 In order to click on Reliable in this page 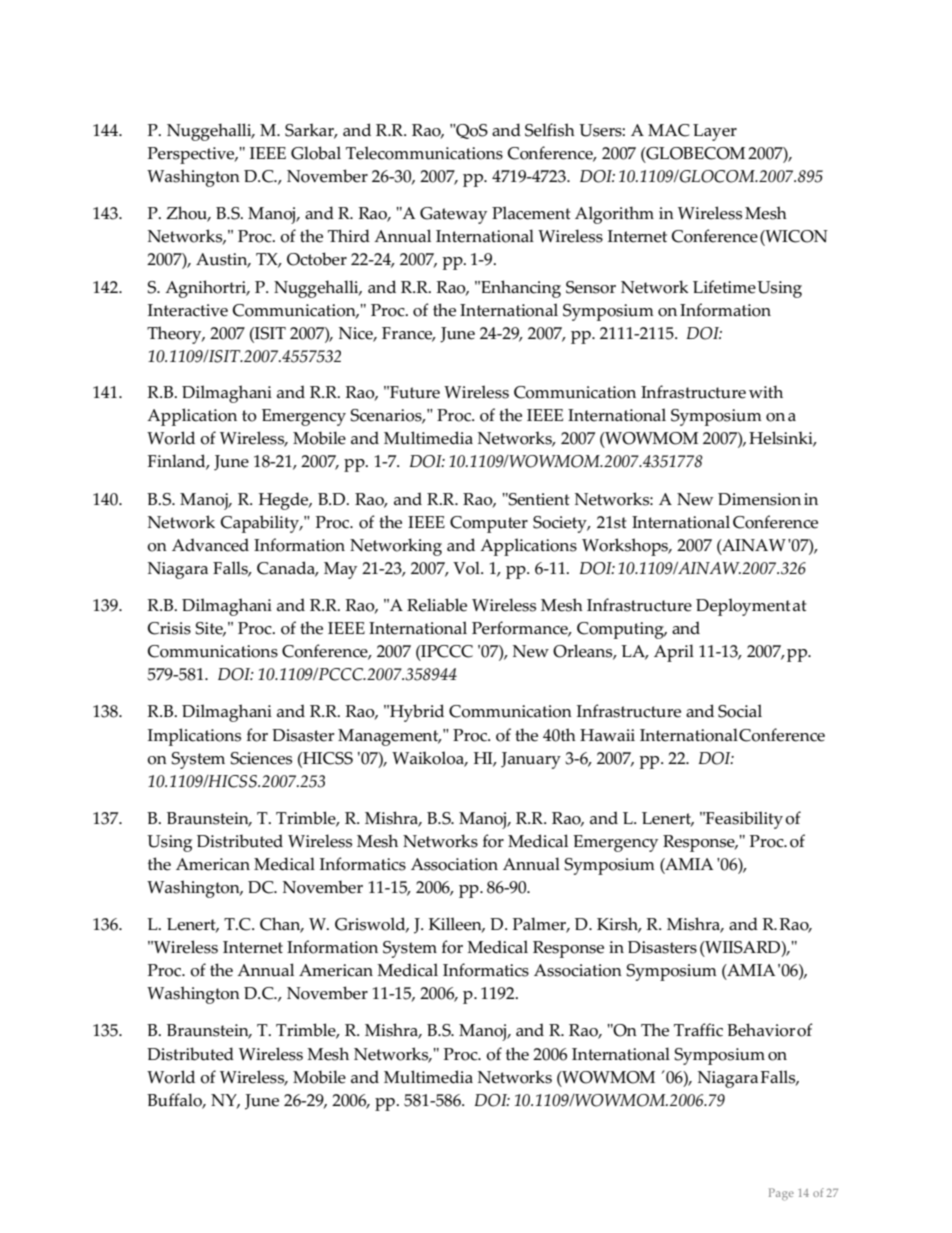, I will do `click(437, 605)`.
